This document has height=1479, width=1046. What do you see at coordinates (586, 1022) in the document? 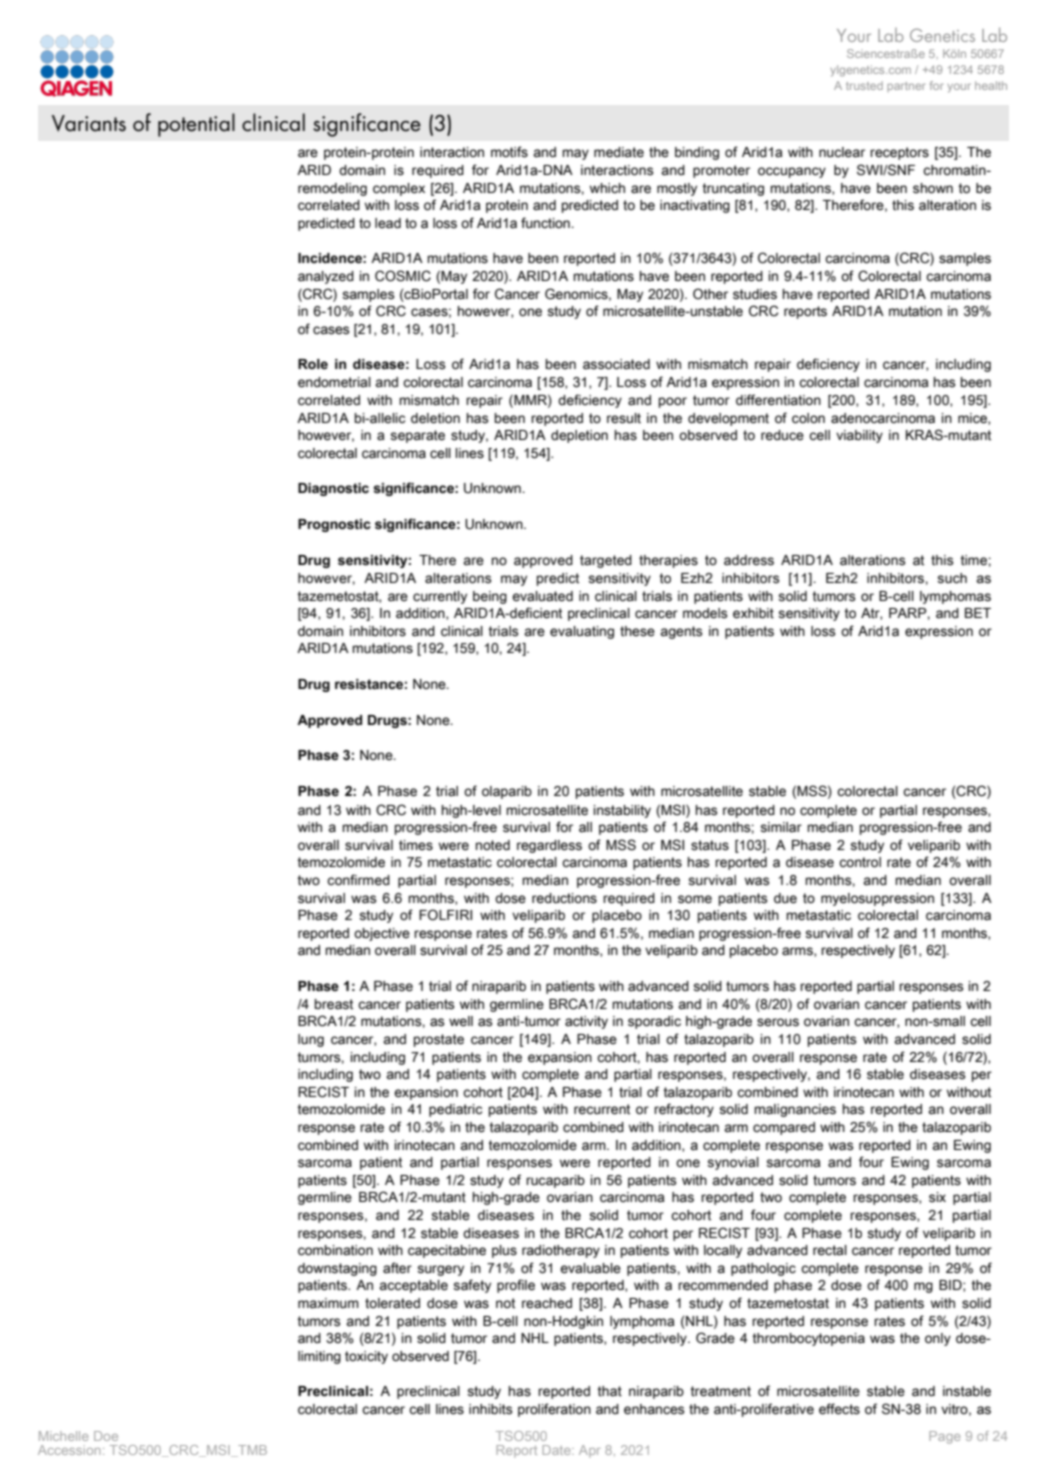
I see `activity` at bounding box center [586, 1022].
